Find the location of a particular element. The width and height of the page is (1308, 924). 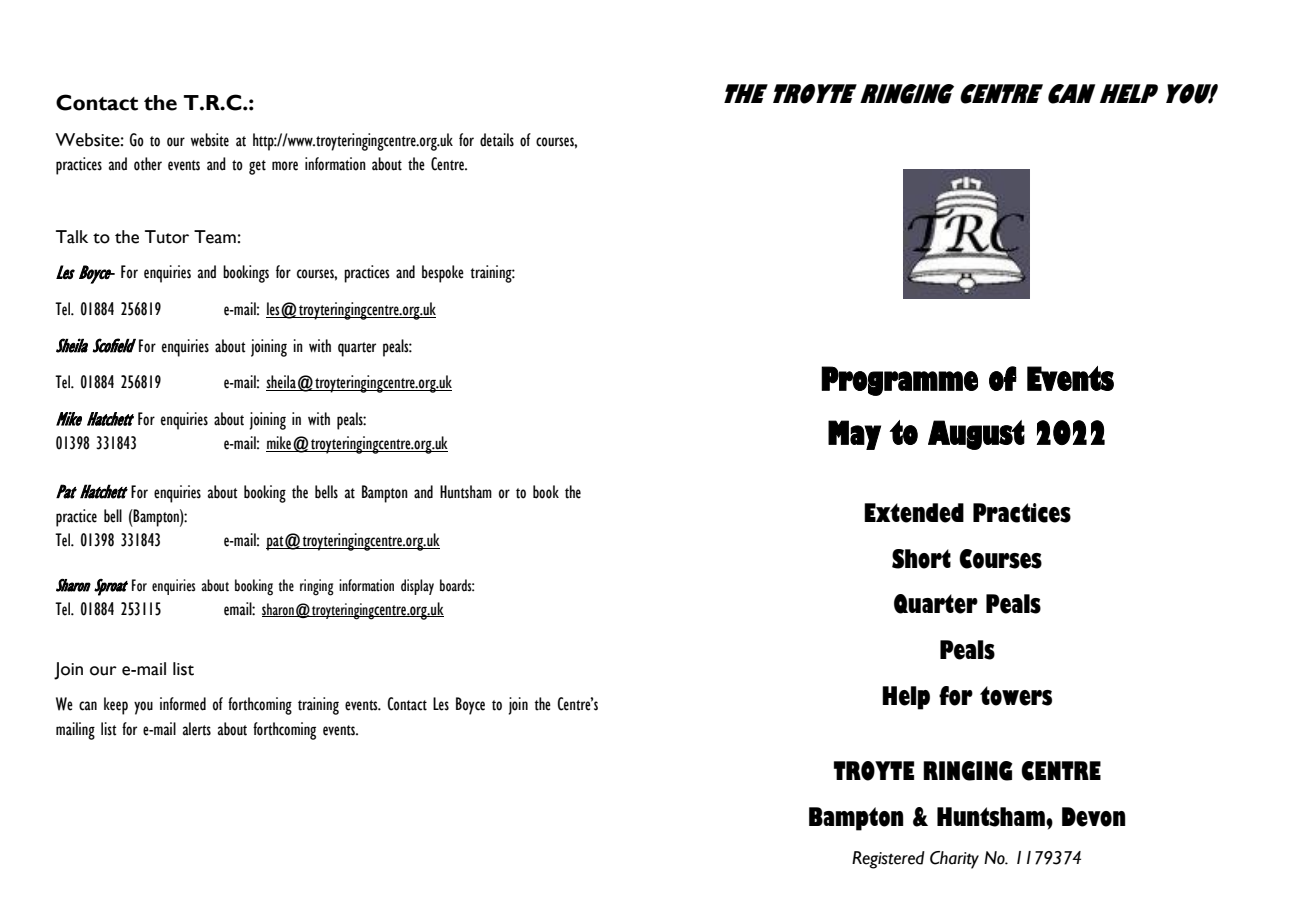

Programme is located at coordinates (899, 381).
